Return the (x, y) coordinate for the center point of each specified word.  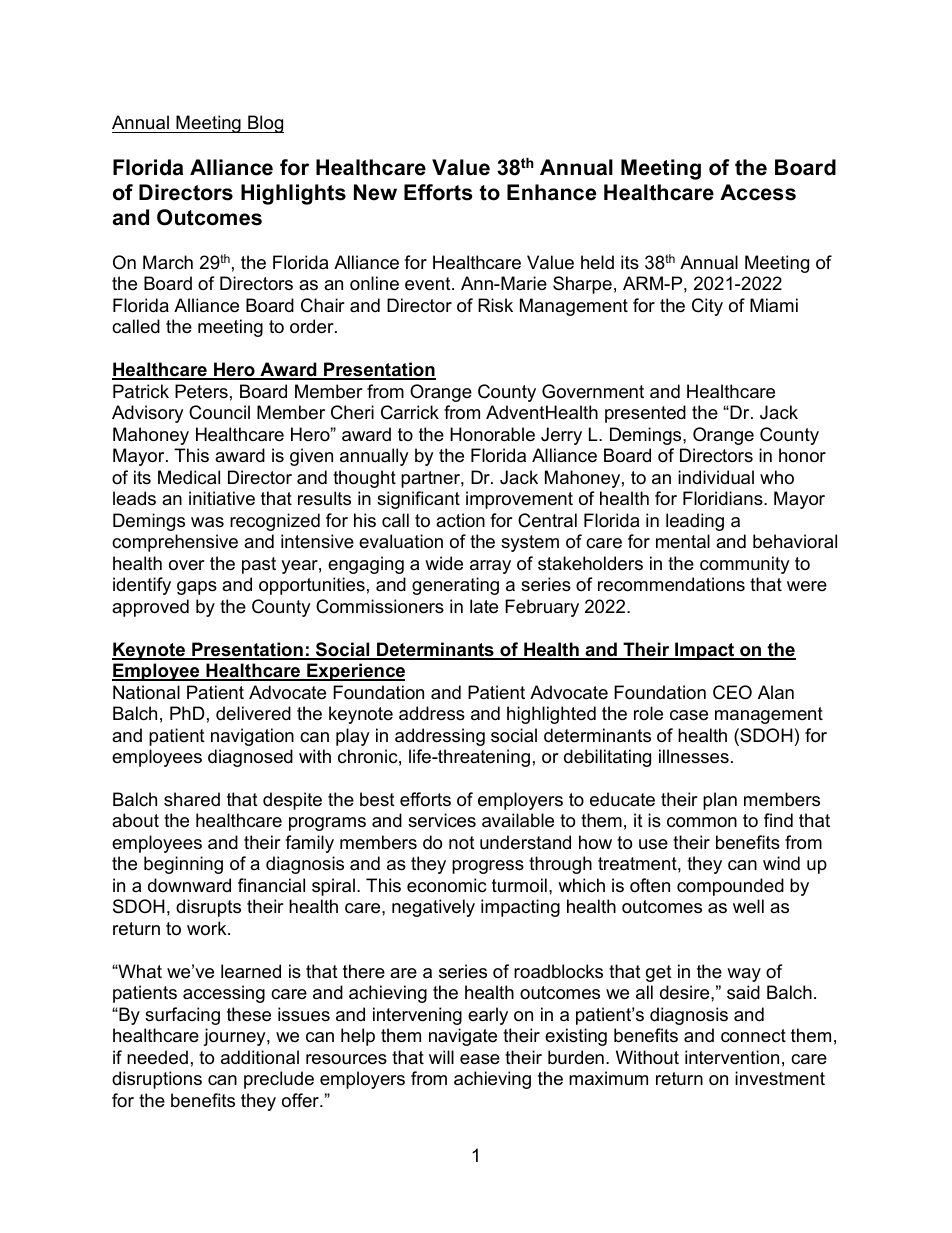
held (597, 262)
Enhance (551, 192)
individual (716, 477)
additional (260, 1057)
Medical (189, 477)
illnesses (694, 756)
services (442, 820)
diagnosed (250, 758)
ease (480, 1059)
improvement (519, 500)
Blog (265, 124)
